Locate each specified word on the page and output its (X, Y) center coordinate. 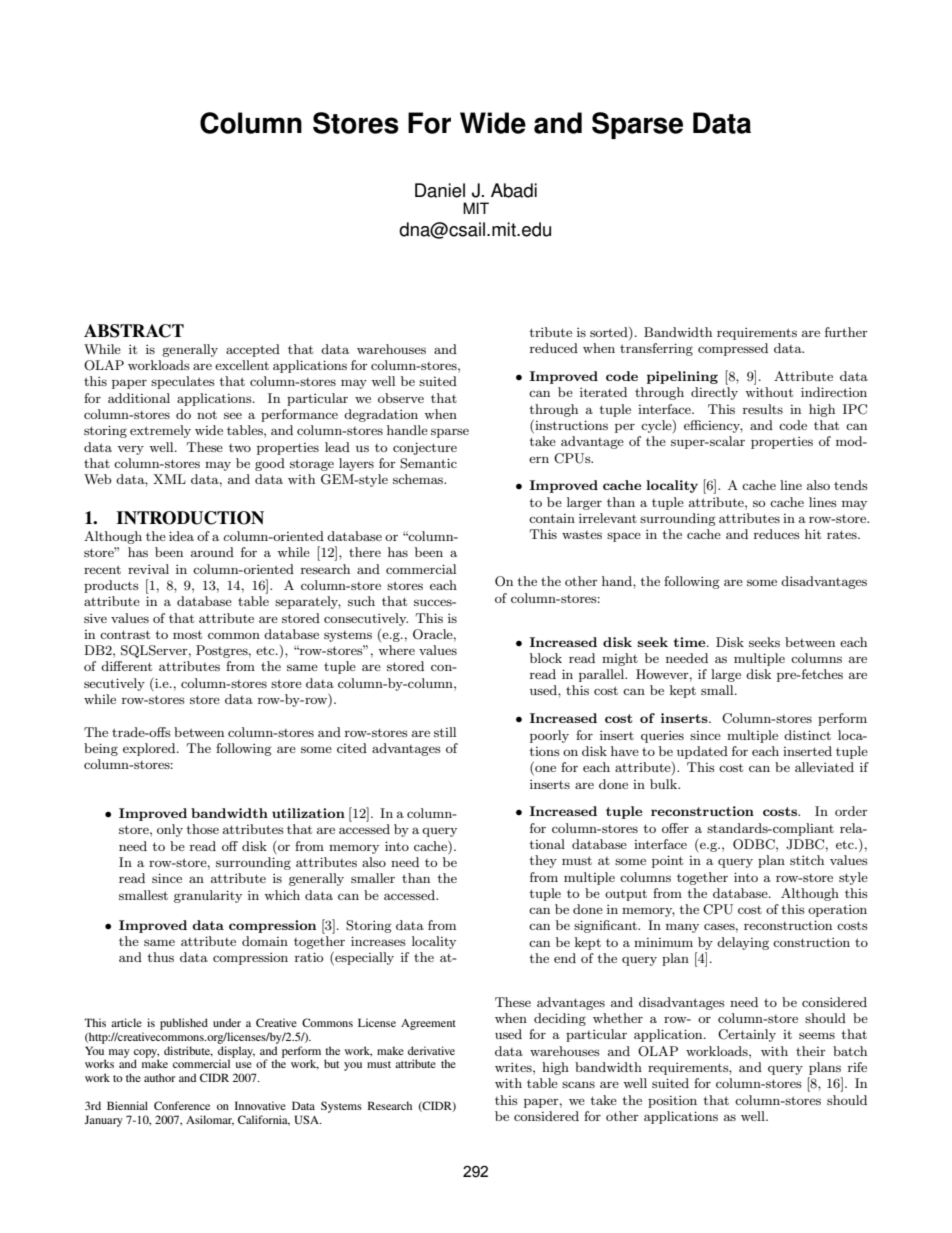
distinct (807, 735)
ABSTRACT (134, 331)
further (846, 332)
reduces (777, 534)
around (212, 552)
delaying (743, 943)
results (763, 409)
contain (552, 518)
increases (378, 941)
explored (150, 749)
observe (401, 398)
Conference (182, 1105)
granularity (208, 896)
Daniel (440, 190)
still (445, 732)
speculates (183, 382)
